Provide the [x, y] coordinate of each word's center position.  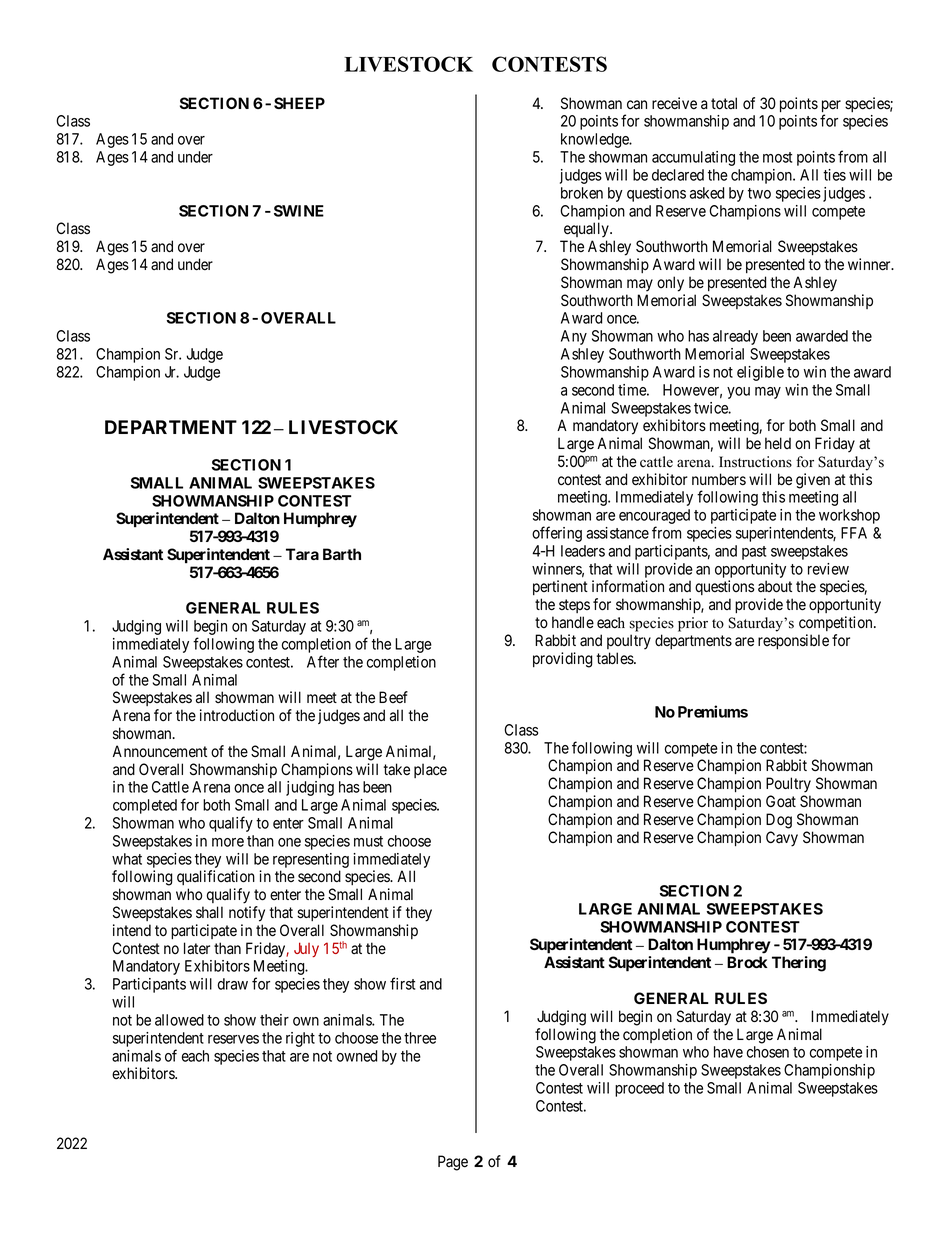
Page [453, 1163]
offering [557, 534]
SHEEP [299, 103]
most [777, 157]
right [300, 1039]
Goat [781, 801]
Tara [302, 554]
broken [582, 193]
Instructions [755, 462]
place [430, 770]
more [228, 842]
